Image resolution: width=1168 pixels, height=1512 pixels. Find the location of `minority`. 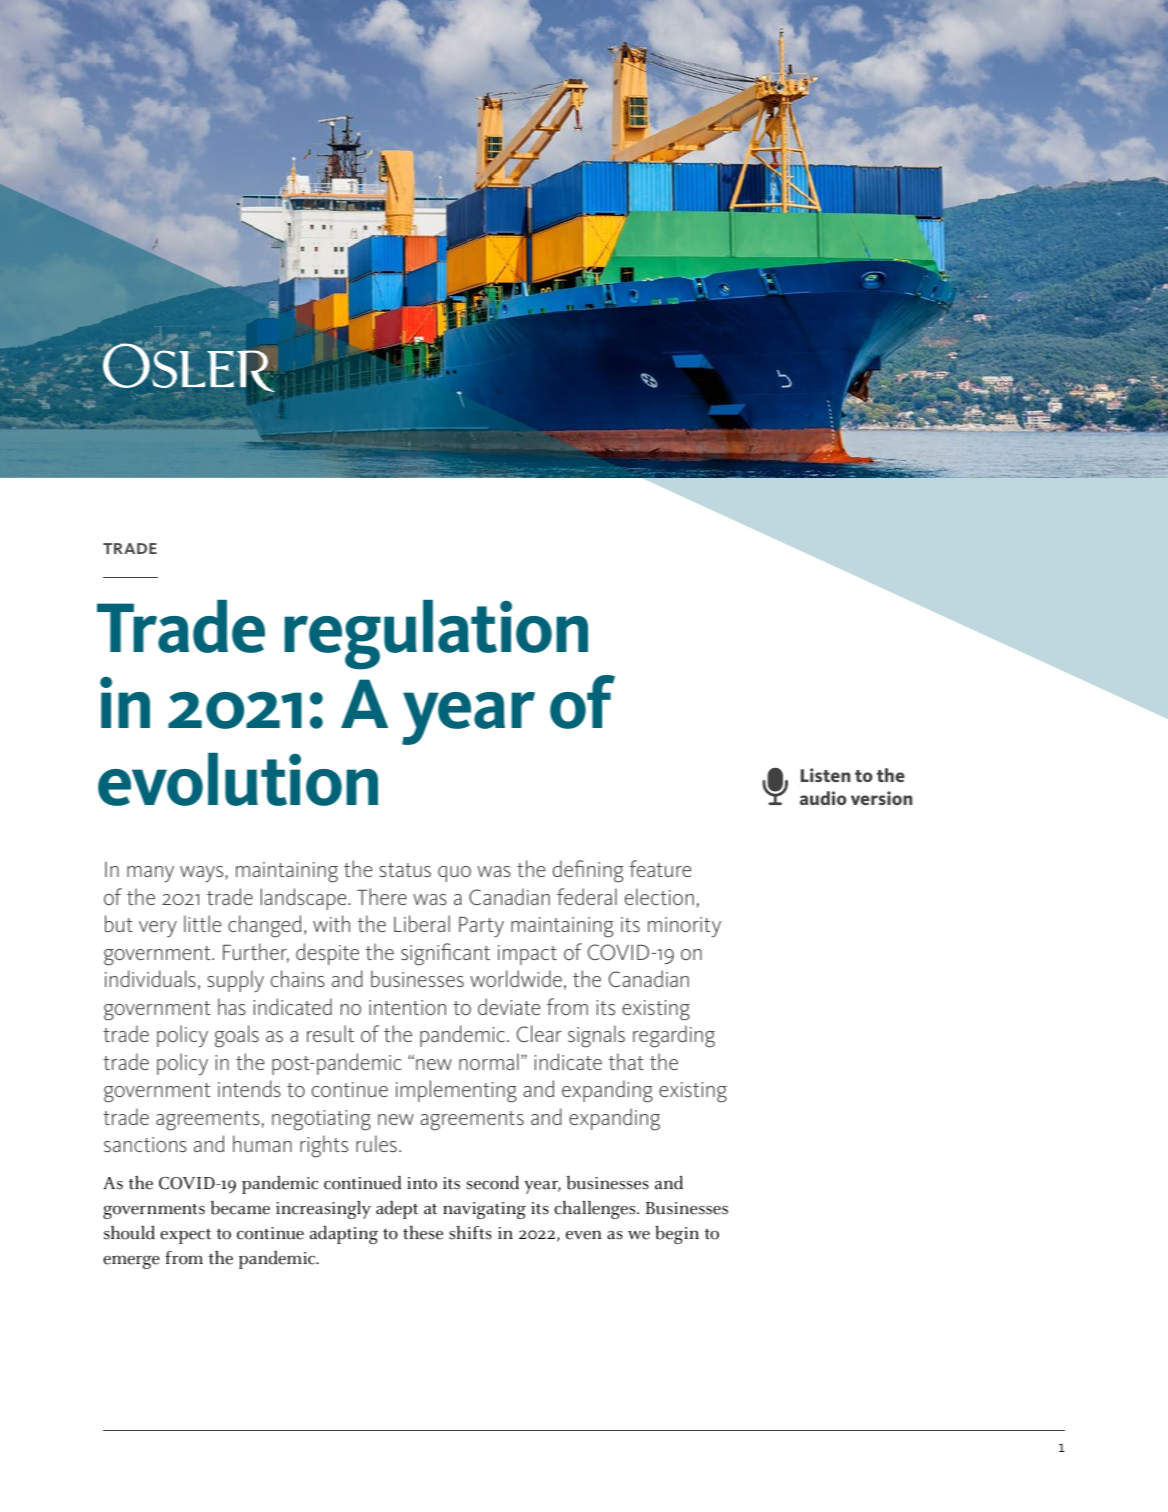

minority is located at coordinates (684, 927).
